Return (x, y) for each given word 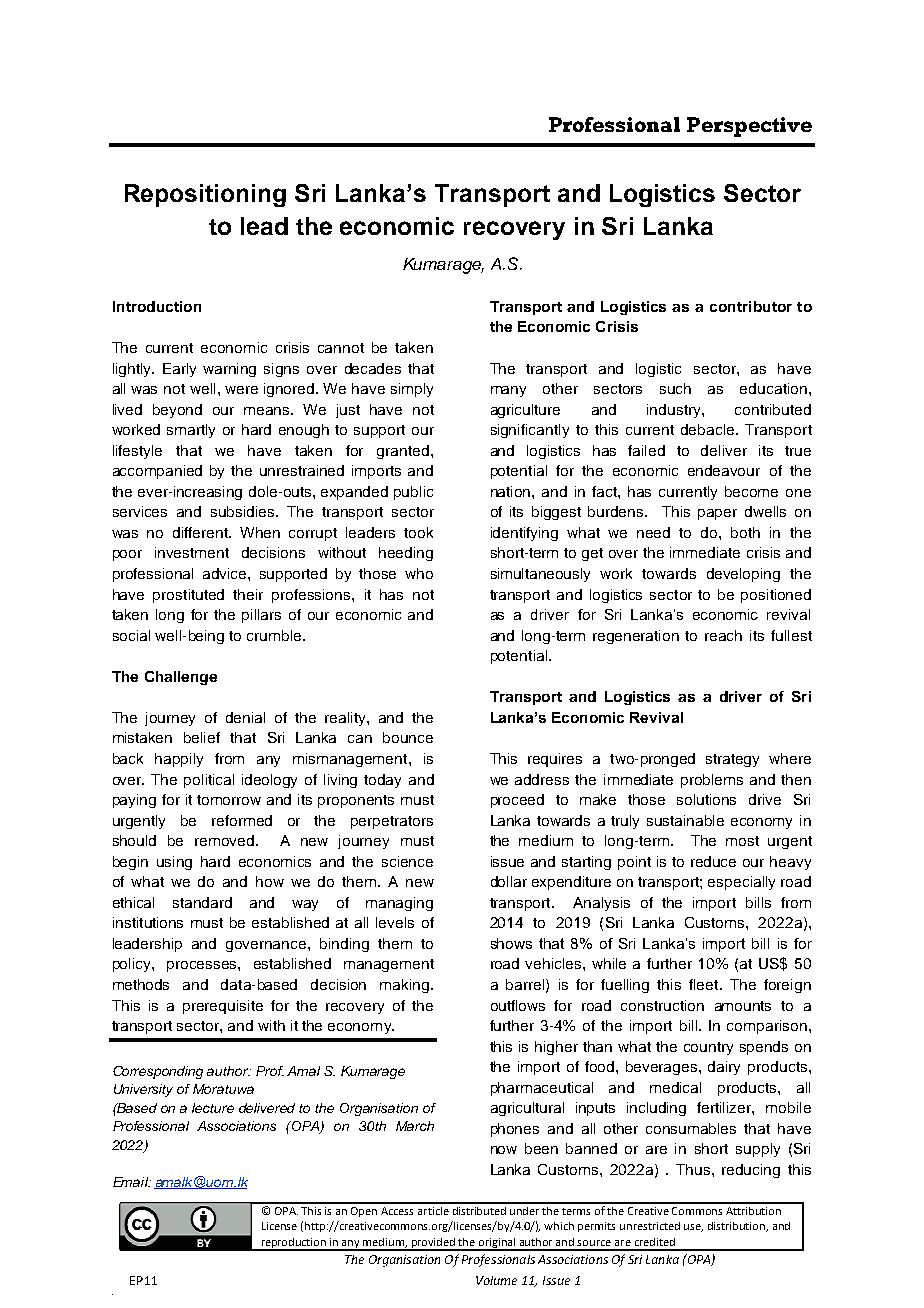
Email (131, 1182)
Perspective (749, 127)
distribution (738, 1227)
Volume (496, 1280)
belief (202, 737)
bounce (408, 737)
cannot (341, 348)
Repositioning (205, 195)
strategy (732, 760)
